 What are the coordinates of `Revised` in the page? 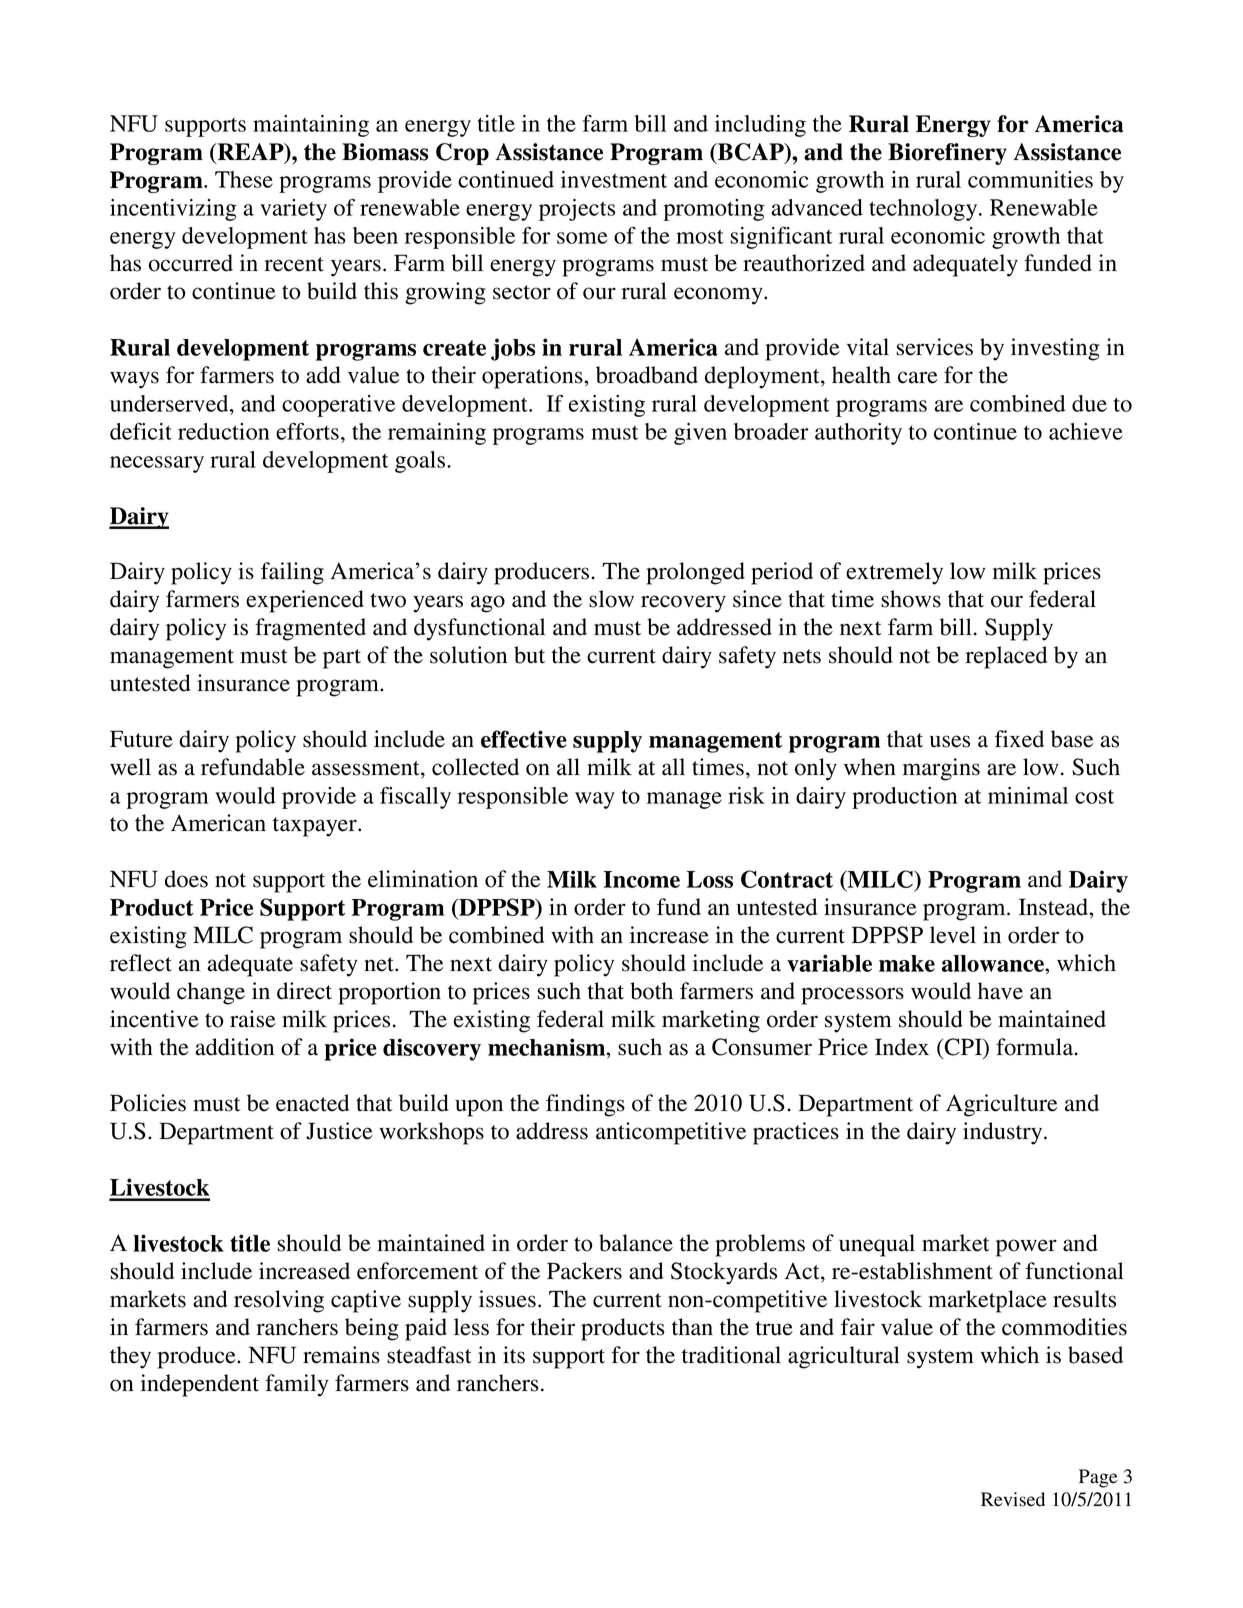 It's located at (1013, 1499).
